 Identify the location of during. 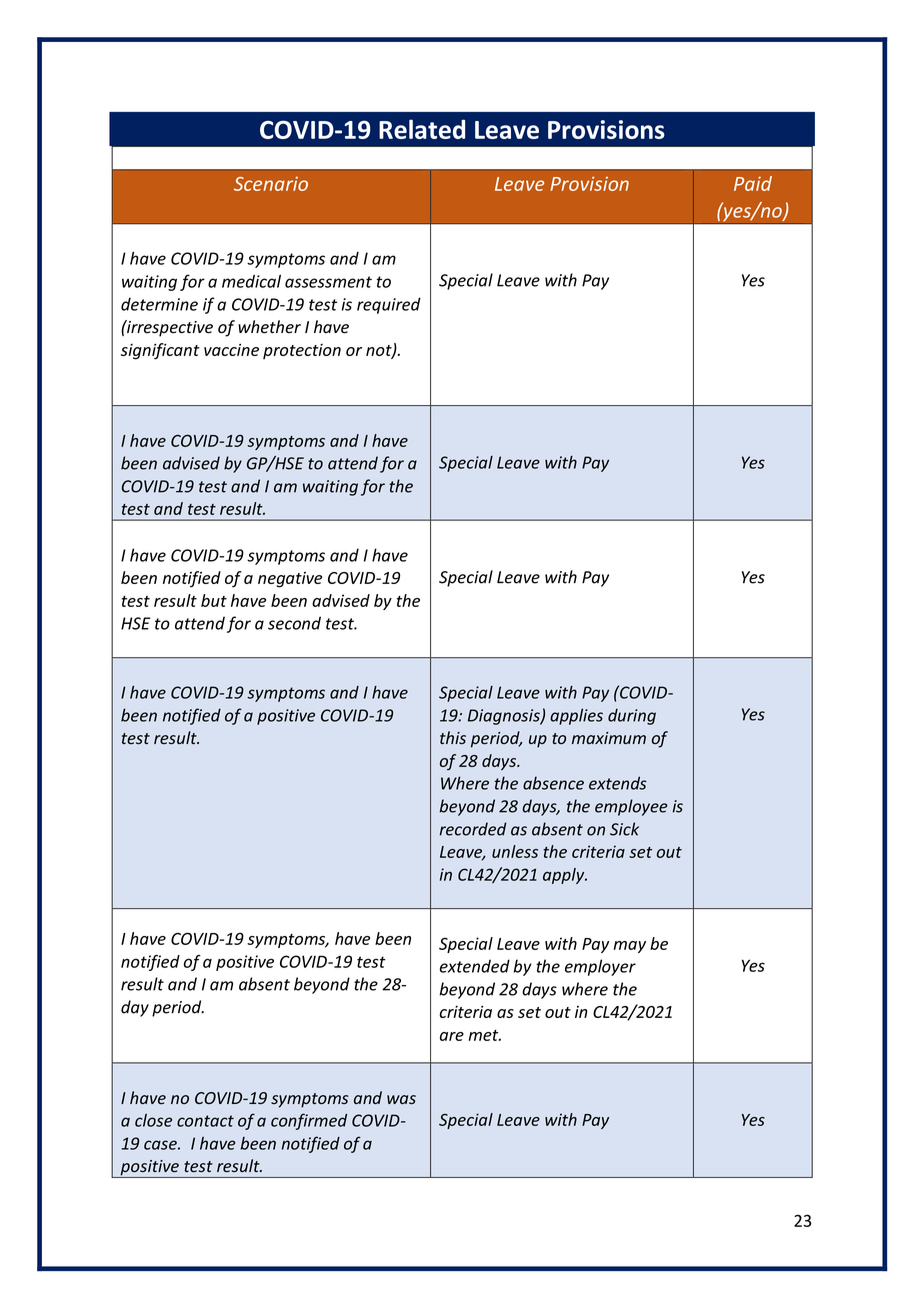
(632, 716).
